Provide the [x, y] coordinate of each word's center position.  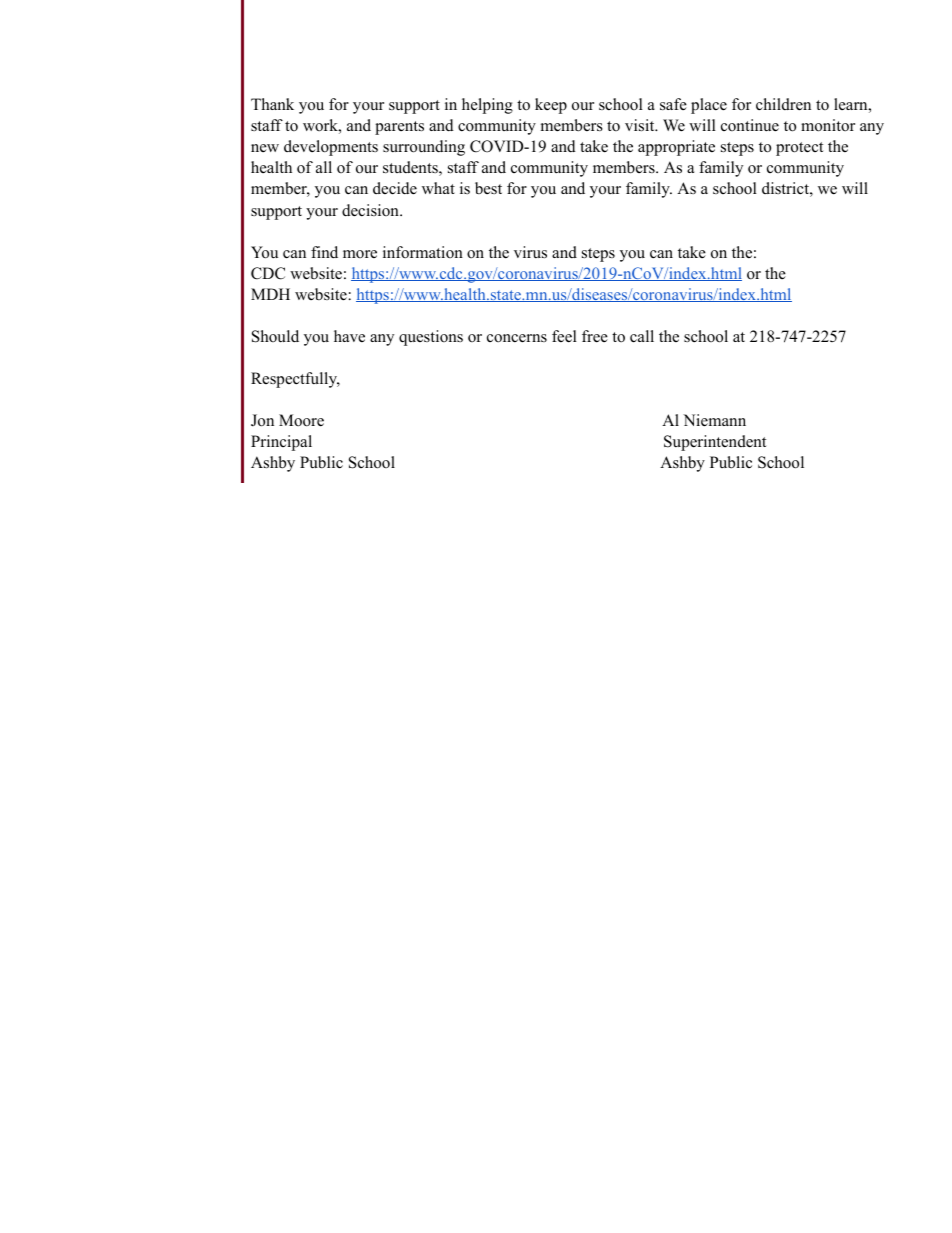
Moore [301, 420]
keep [551, 106]
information [423, 252]
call [642, 336]
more [360, 254]
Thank [272, 104]
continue [750, 125]
